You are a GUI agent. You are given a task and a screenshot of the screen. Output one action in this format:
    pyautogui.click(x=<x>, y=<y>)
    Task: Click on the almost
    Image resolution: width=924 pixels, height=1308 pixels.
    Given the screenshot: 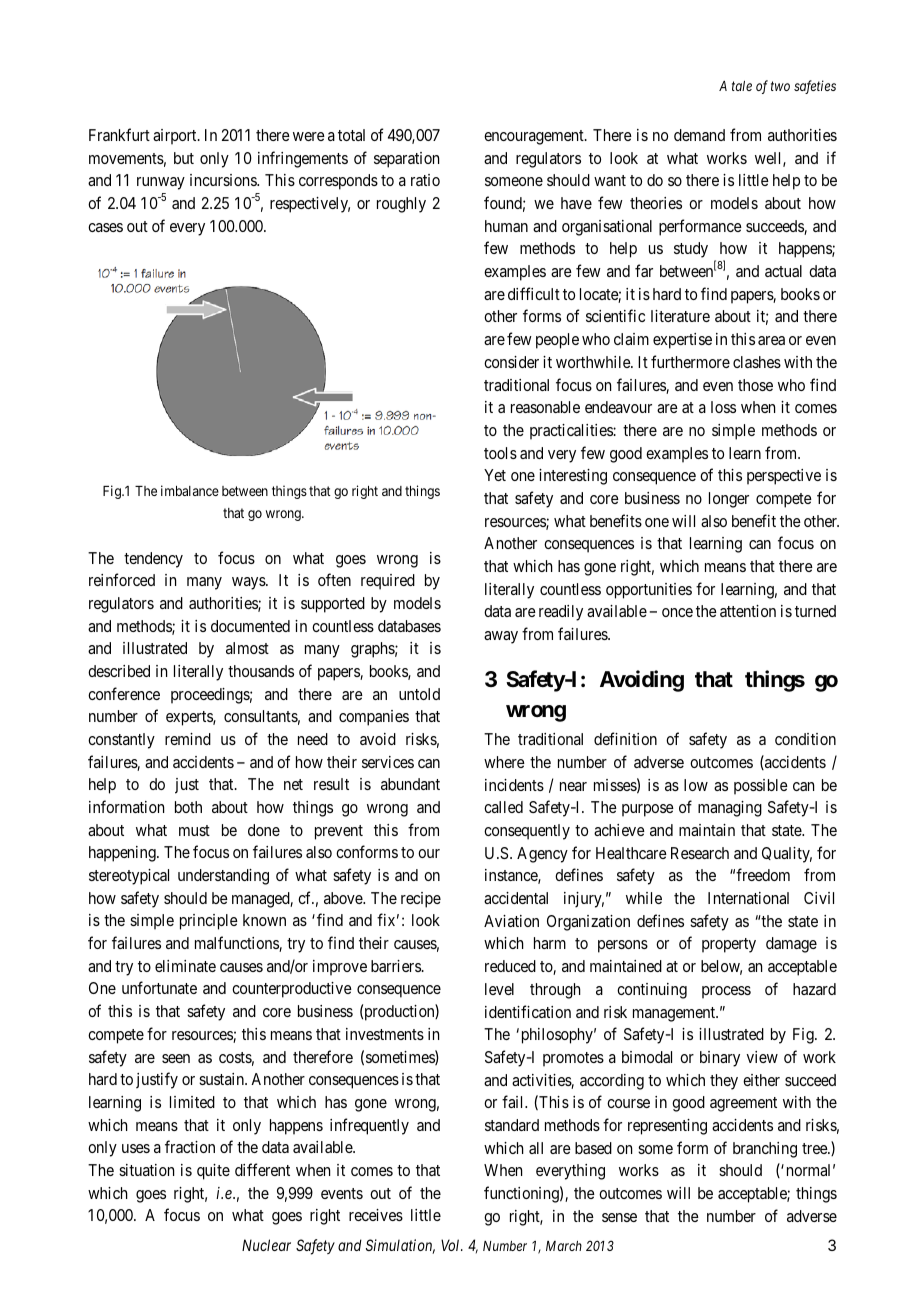 What is the action you would take?
    pyautogui.click(x=247, y=648)
